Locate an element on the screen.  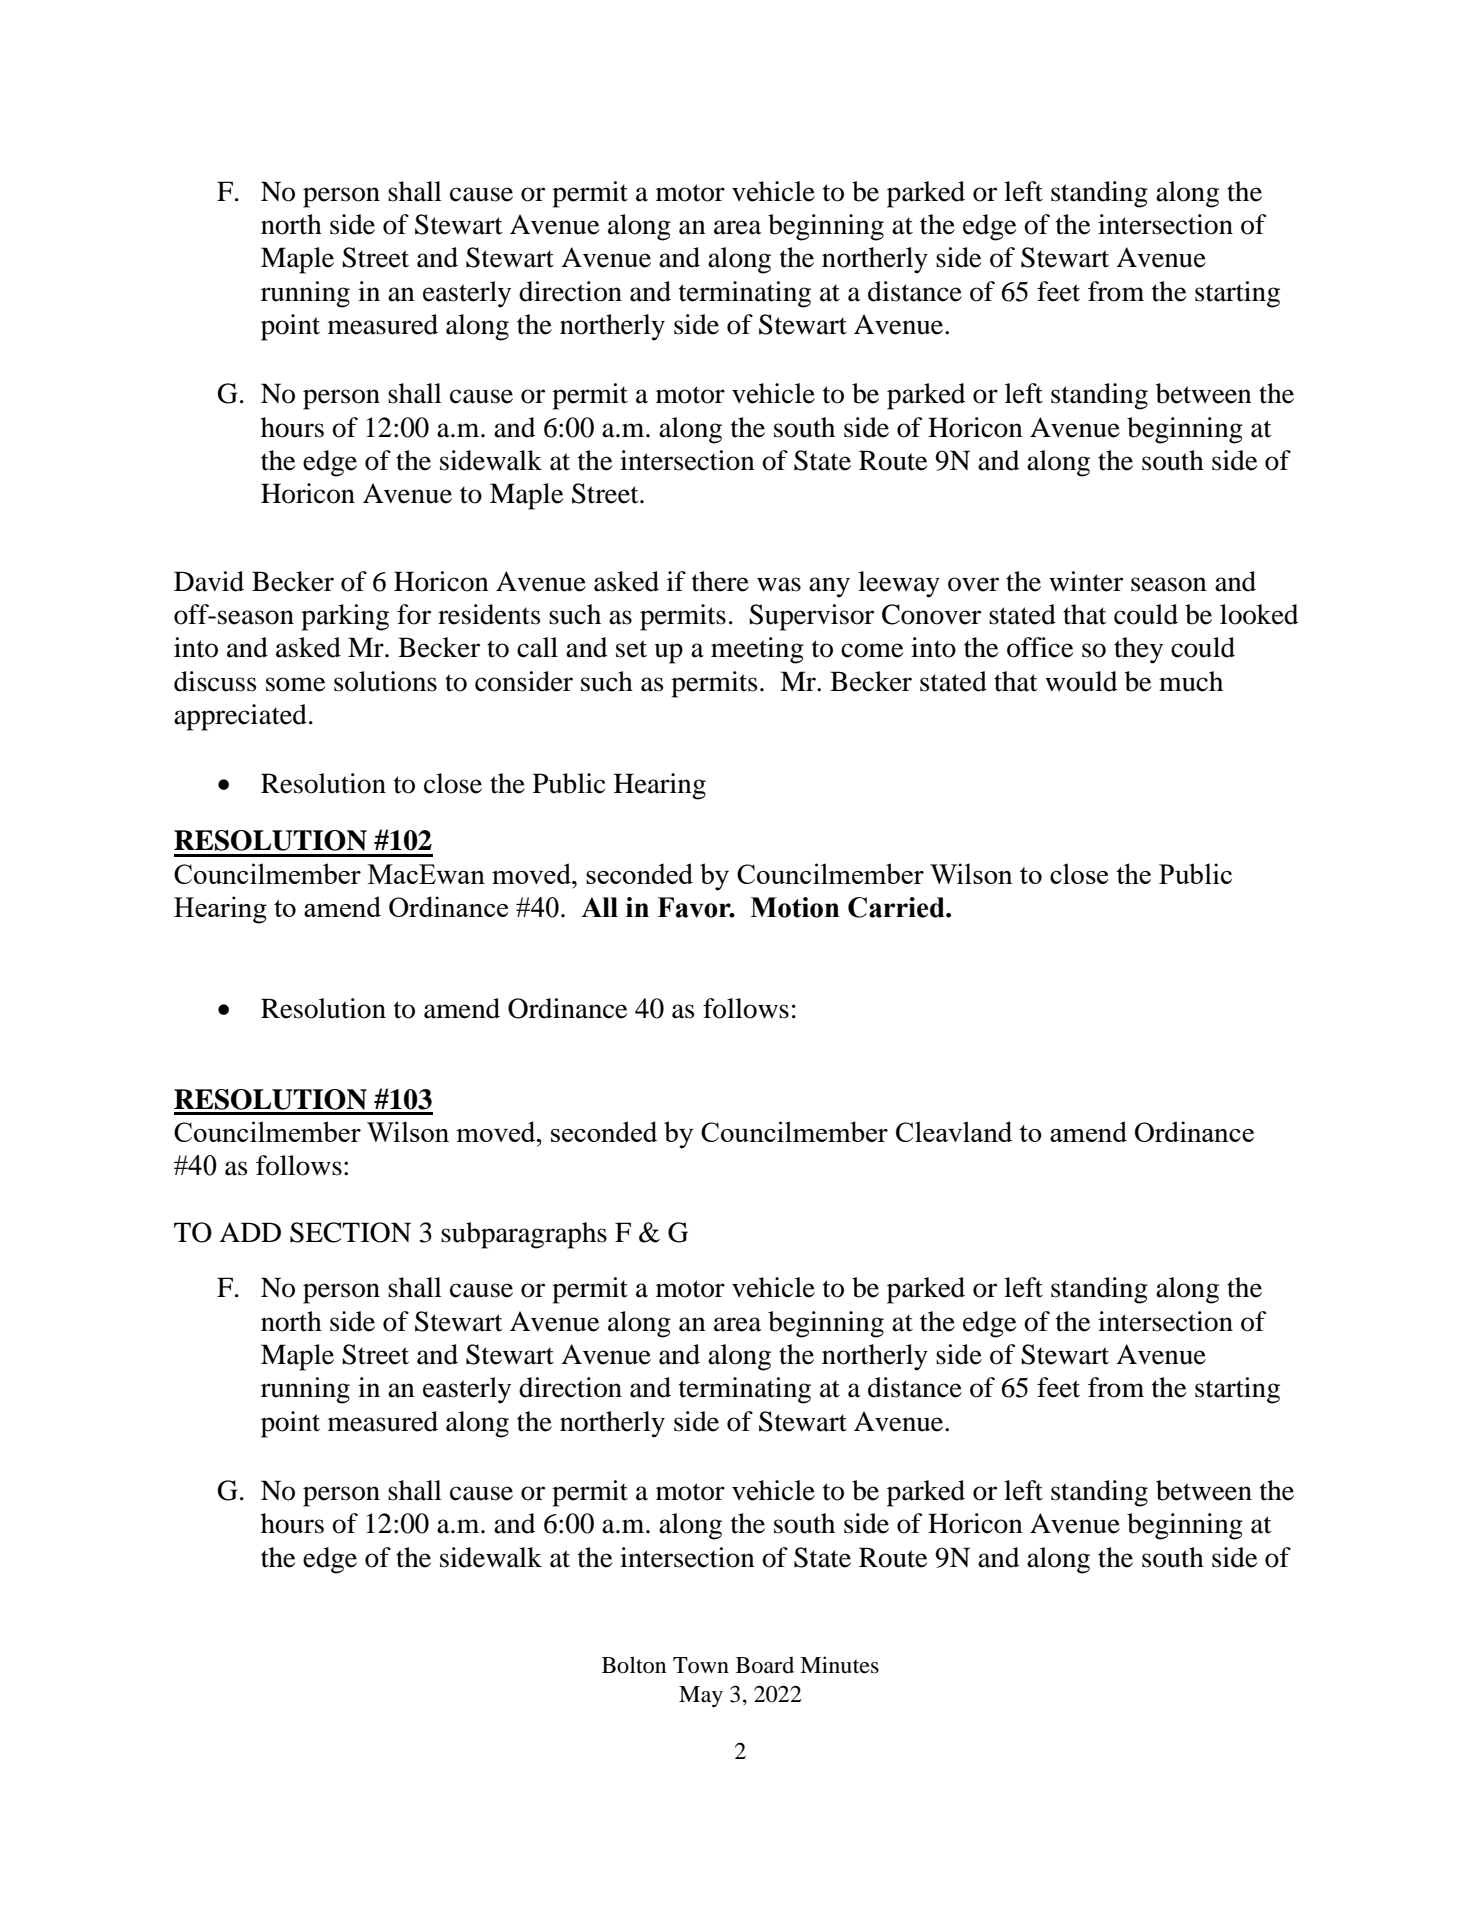
parking is located at coordinates (345, 617).
